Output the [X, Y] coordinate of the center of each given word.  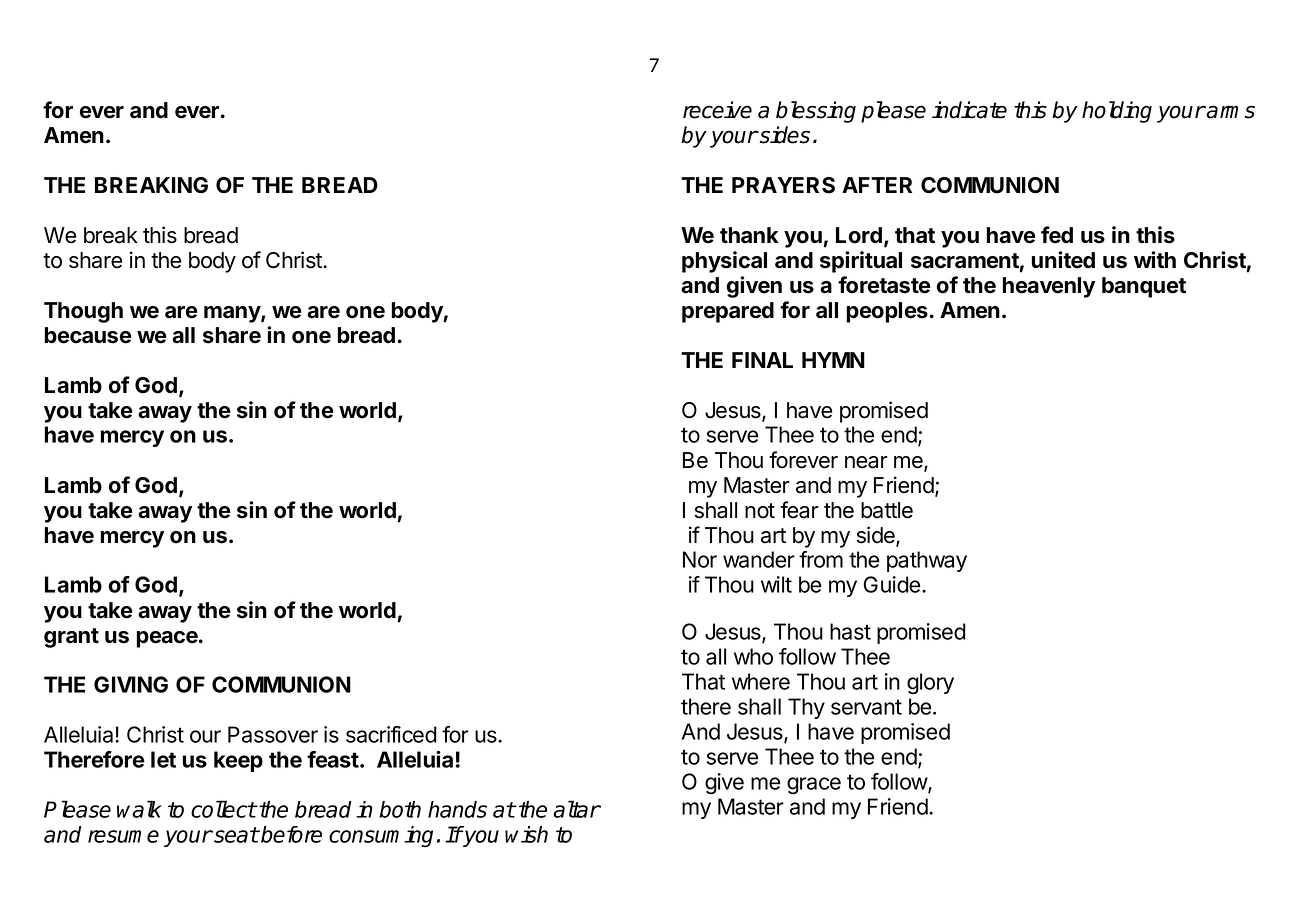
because [88, 335]
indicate [969, 110]
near [866, 462]
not [760, 511]
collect [223, 809]
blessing [816, 112]
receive [717, 110]
